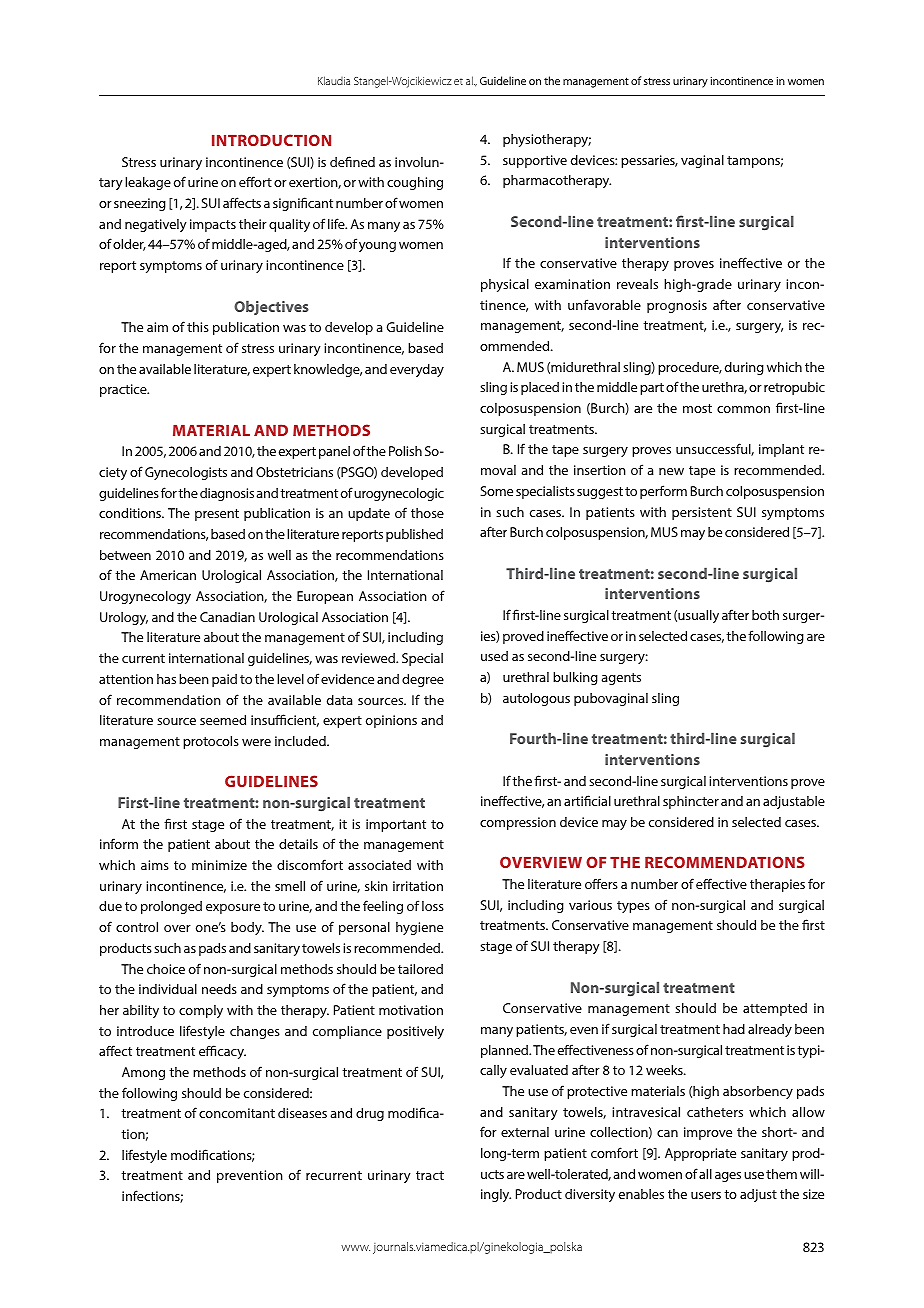 The height and width of the page is (1308, 924). Describe the element at coordinates (237, 1113) in the page. I see `concomitant` at that location.
